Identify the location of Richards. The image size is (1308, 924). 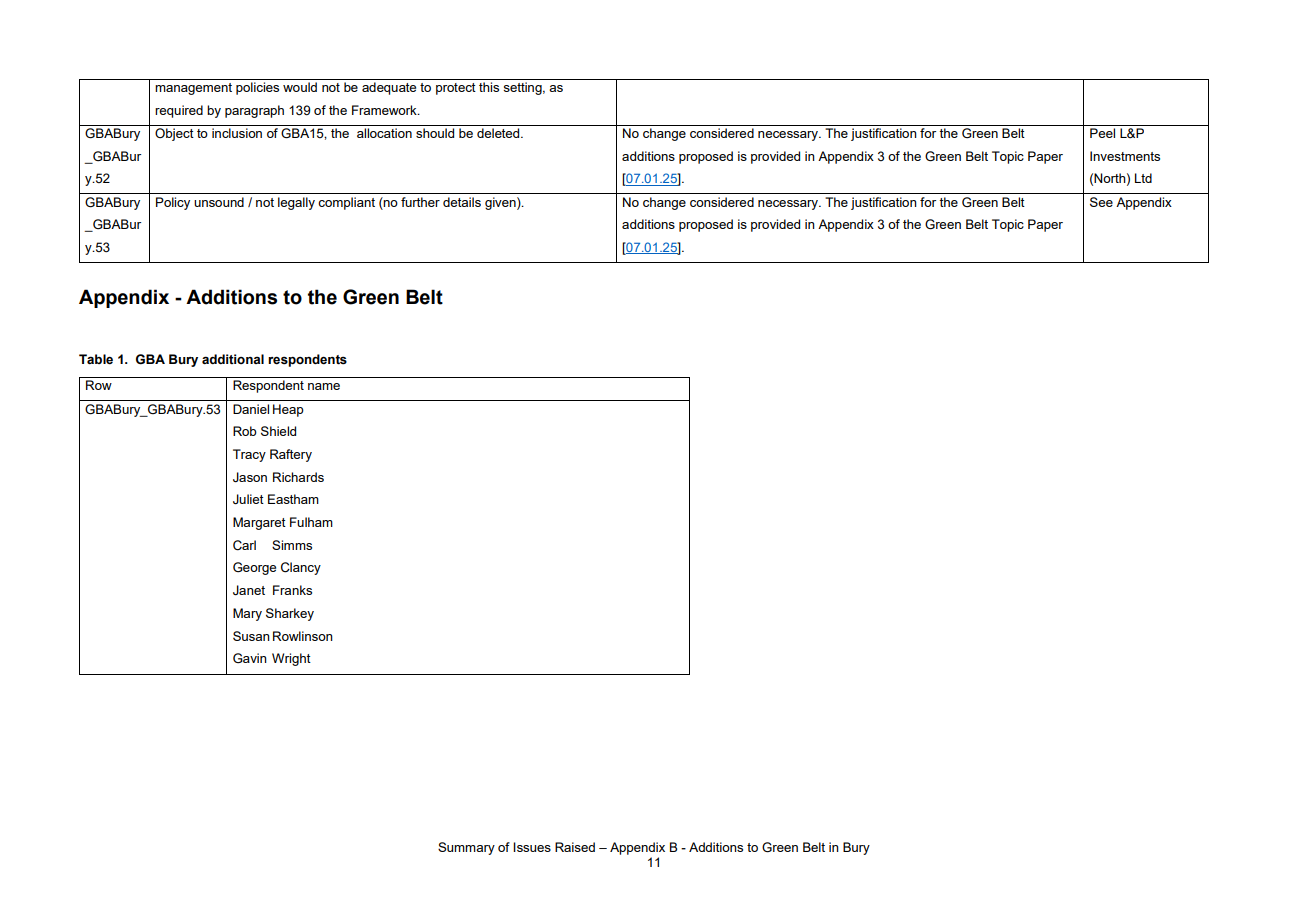
(298, 477).
